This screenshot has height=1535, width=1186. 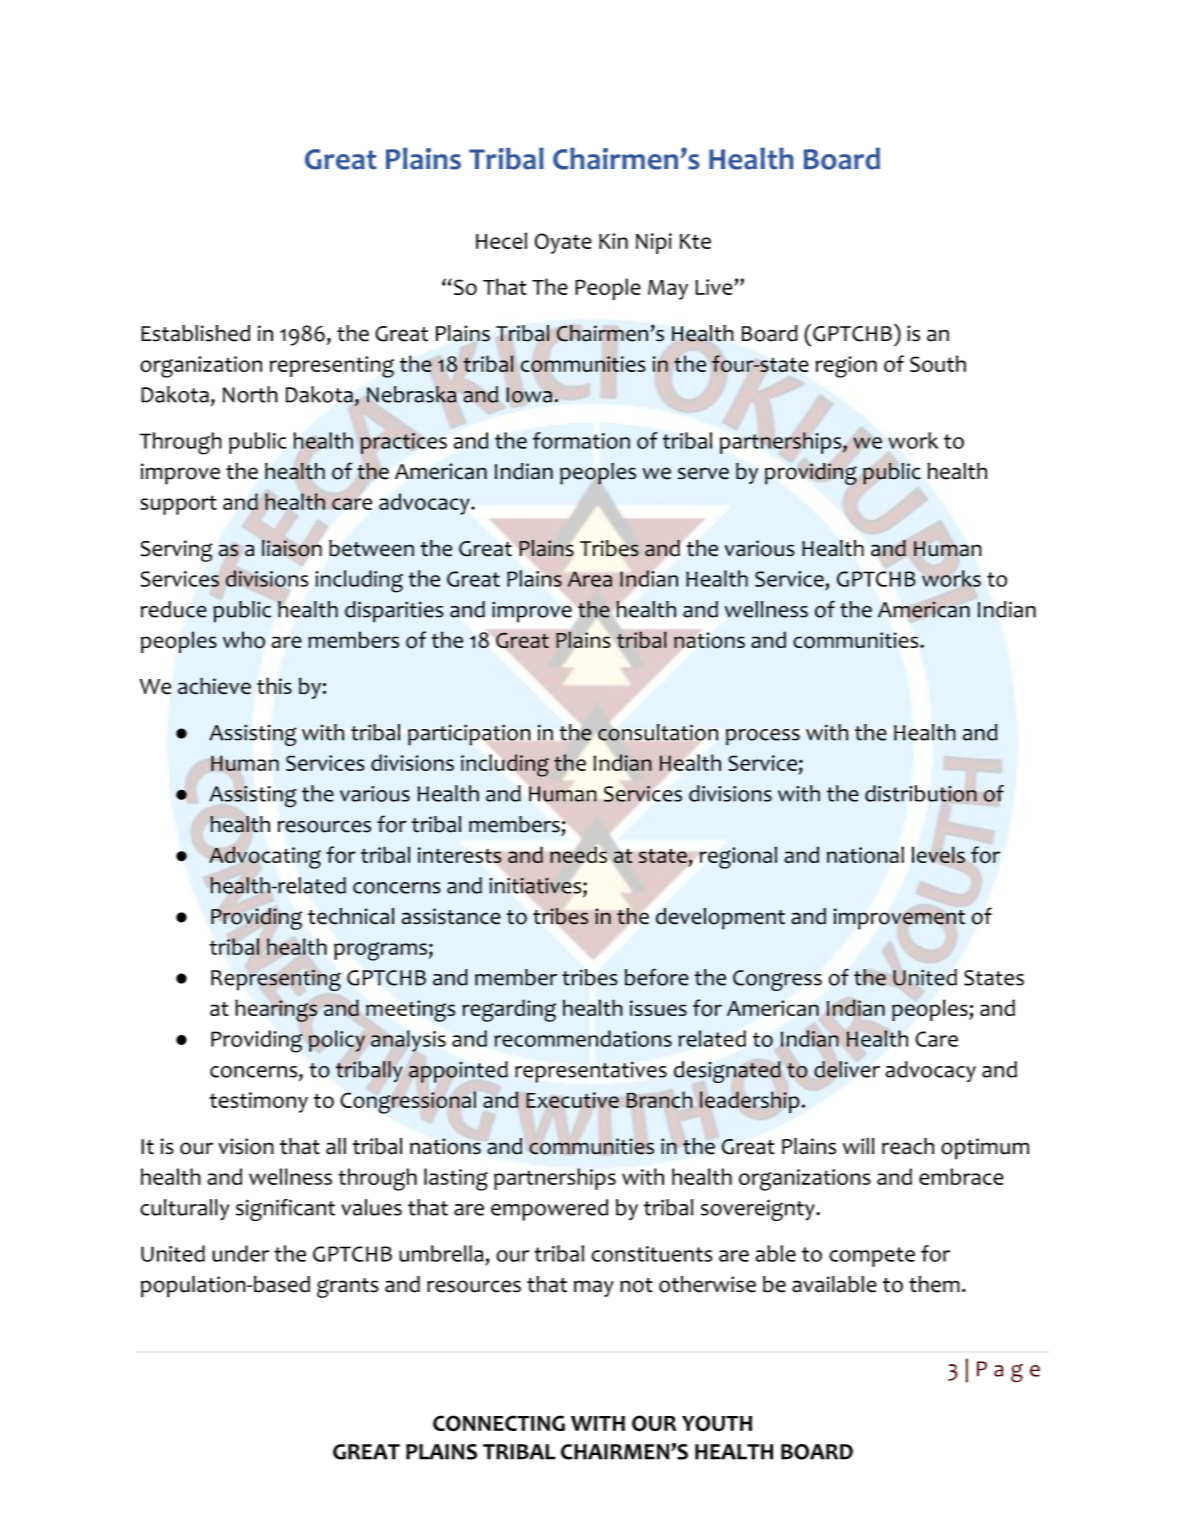 I want to click on Area, so click(x=590, y=579).
